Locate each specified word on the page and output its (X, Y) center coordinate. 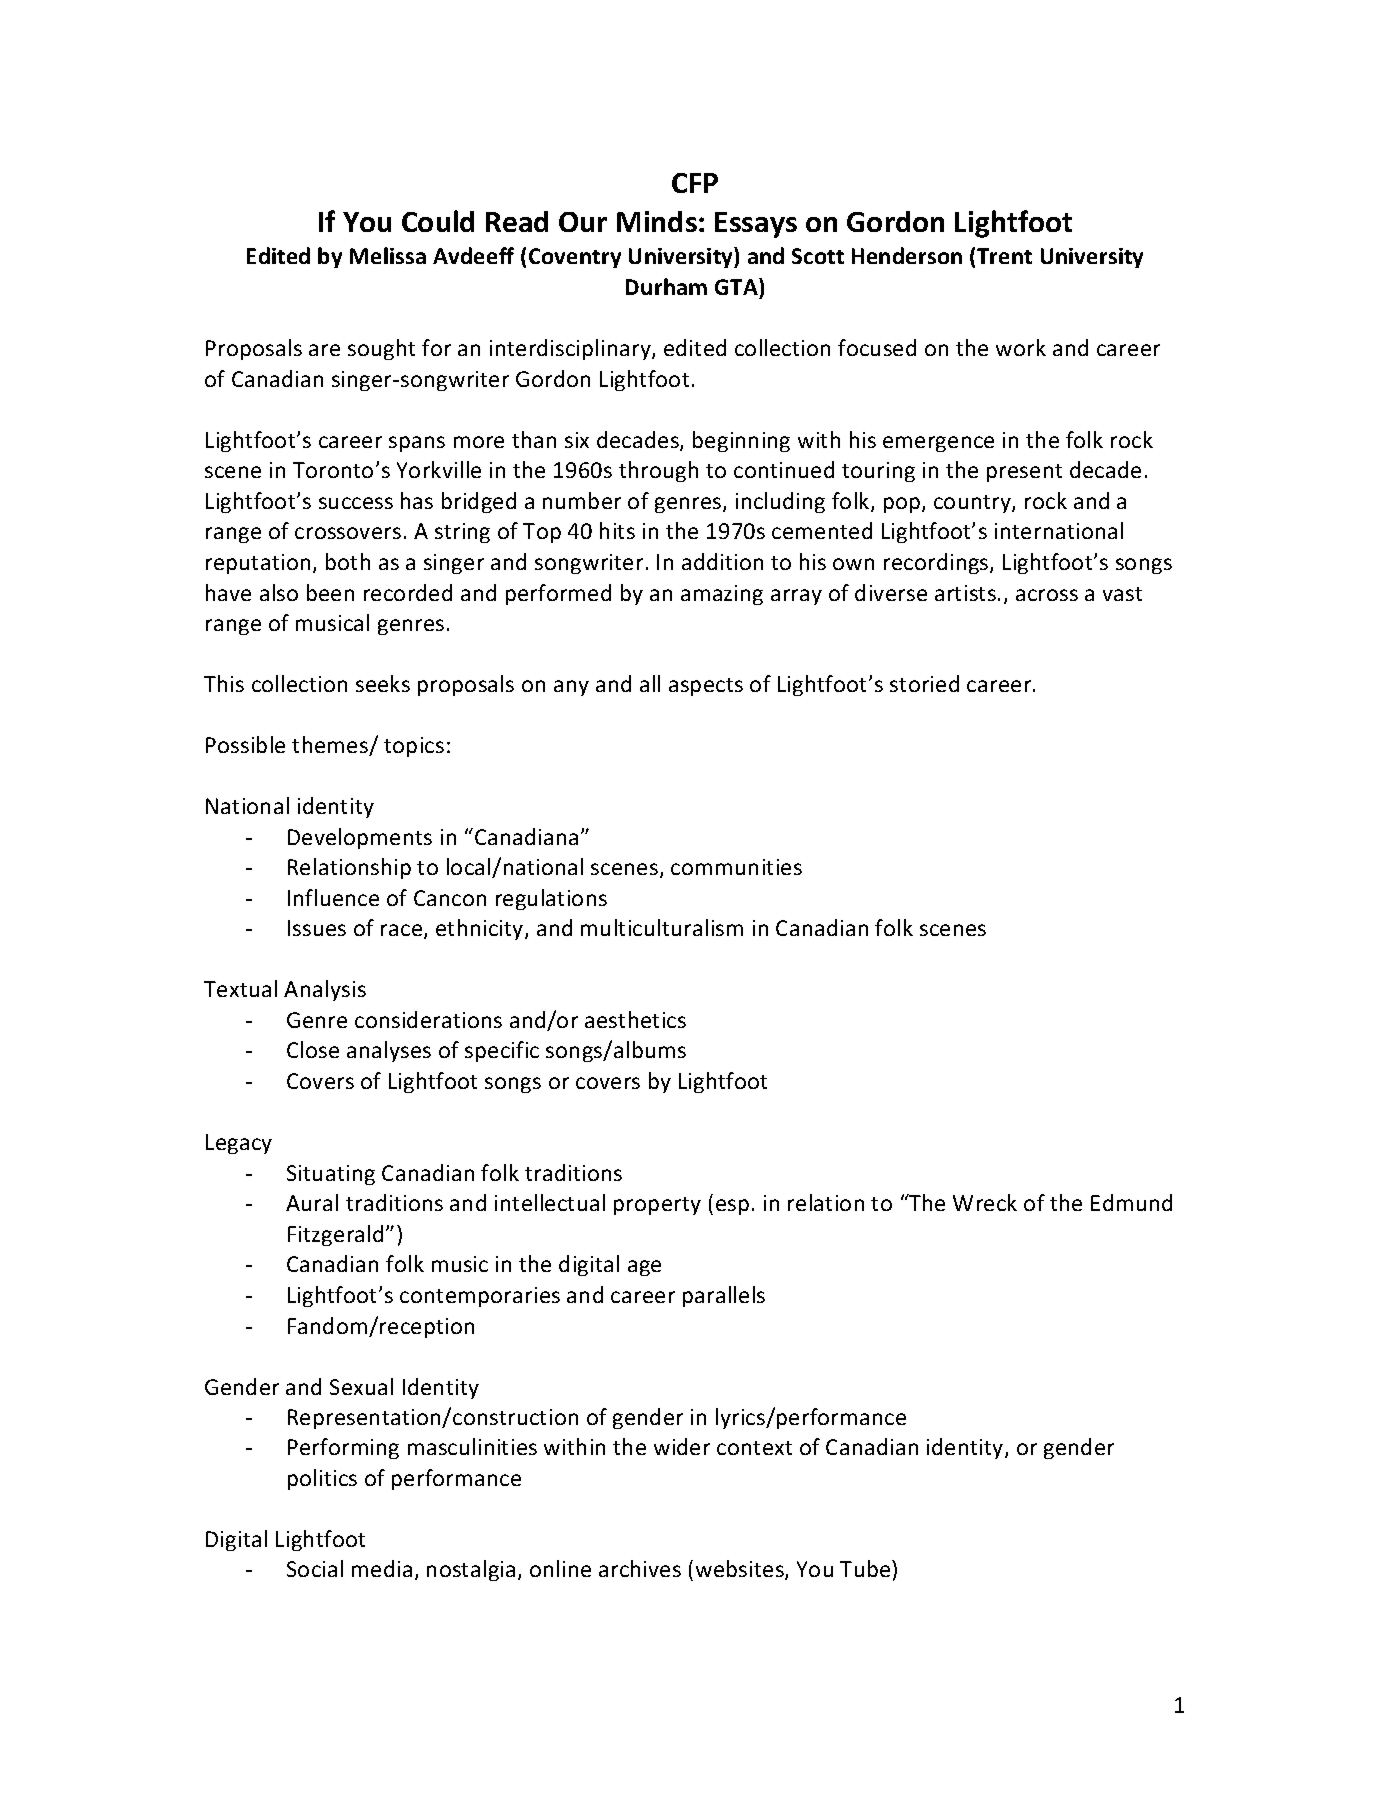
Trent (1004, 256)
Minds (657, 221)
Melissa (388, 255)
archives (640, 1568)
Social (315, 1568)
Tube (866, 1568)
